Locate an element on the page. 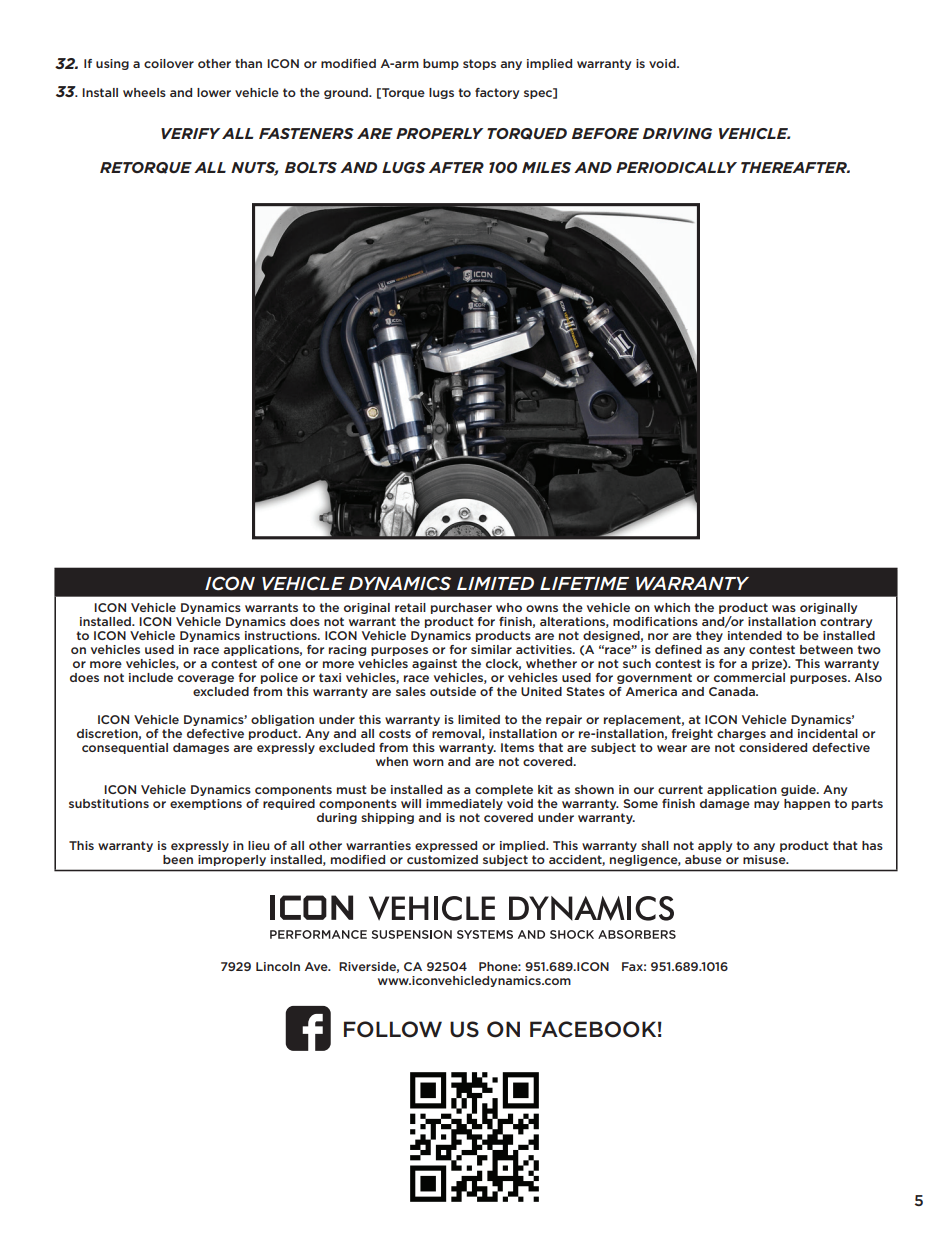  BOLTS is located at coordinates (311, 167).
